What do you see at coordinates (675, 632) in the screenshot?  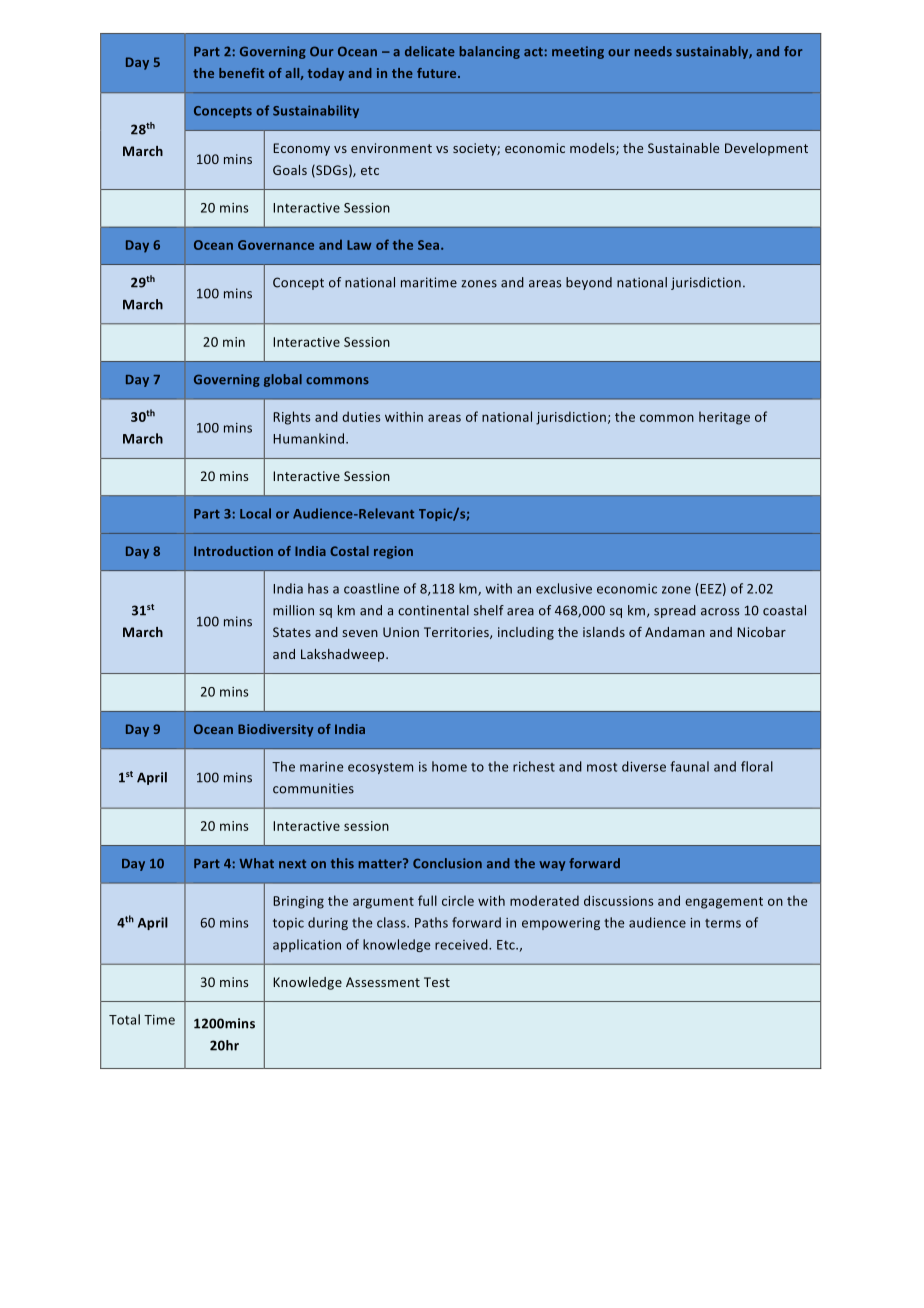 I see `Andaman` at bounding box center [675, 632].
